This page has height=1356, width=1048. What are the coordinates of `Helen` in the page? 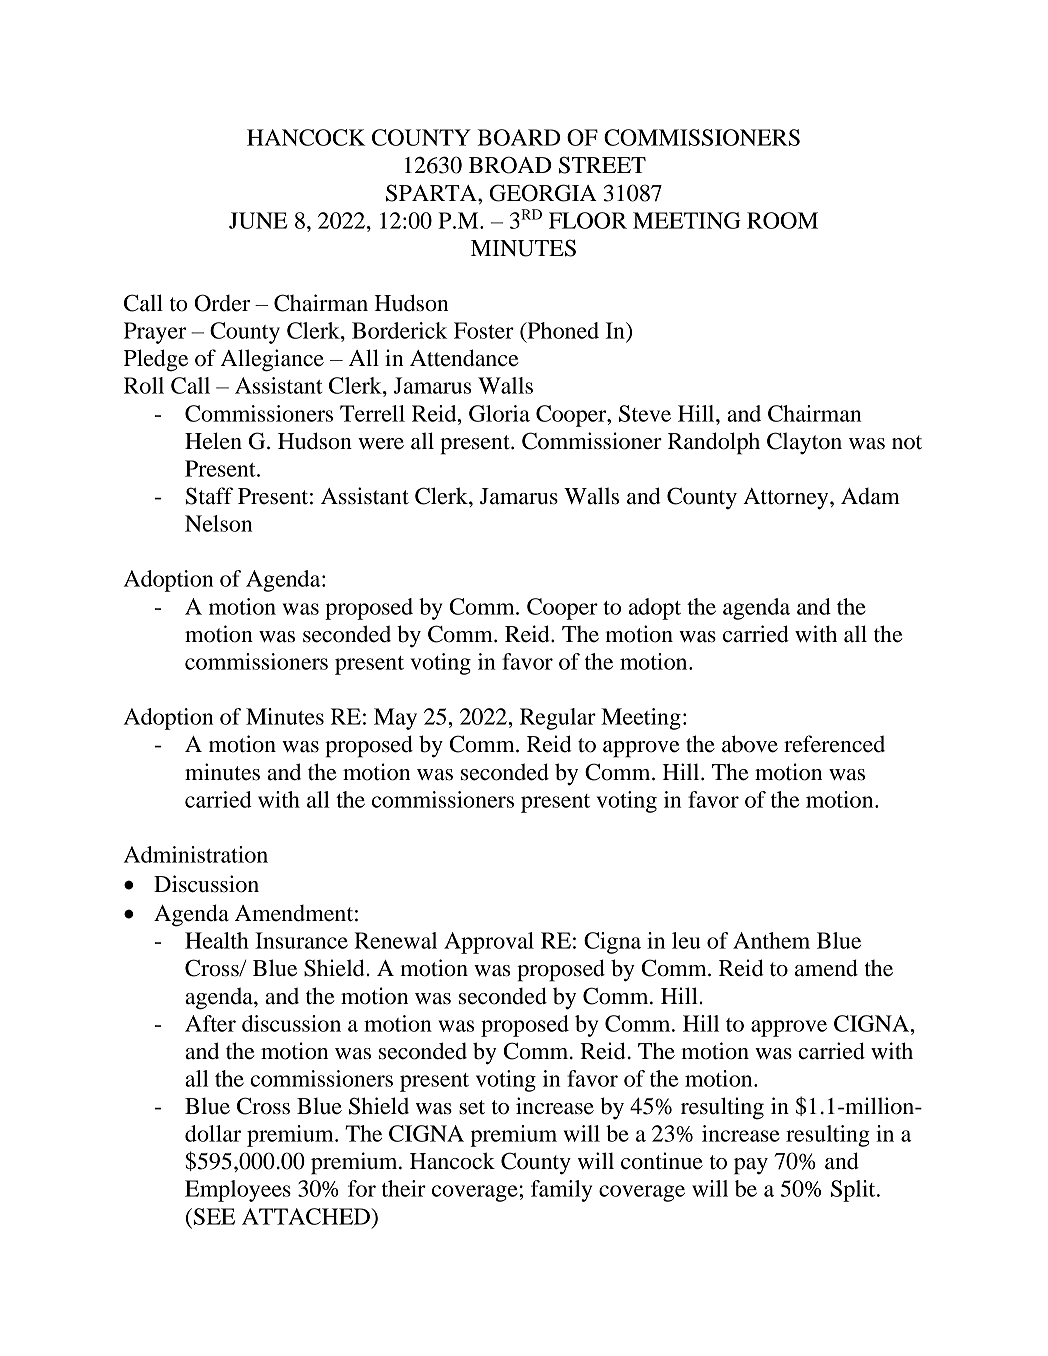 It's located at (213, 441).
